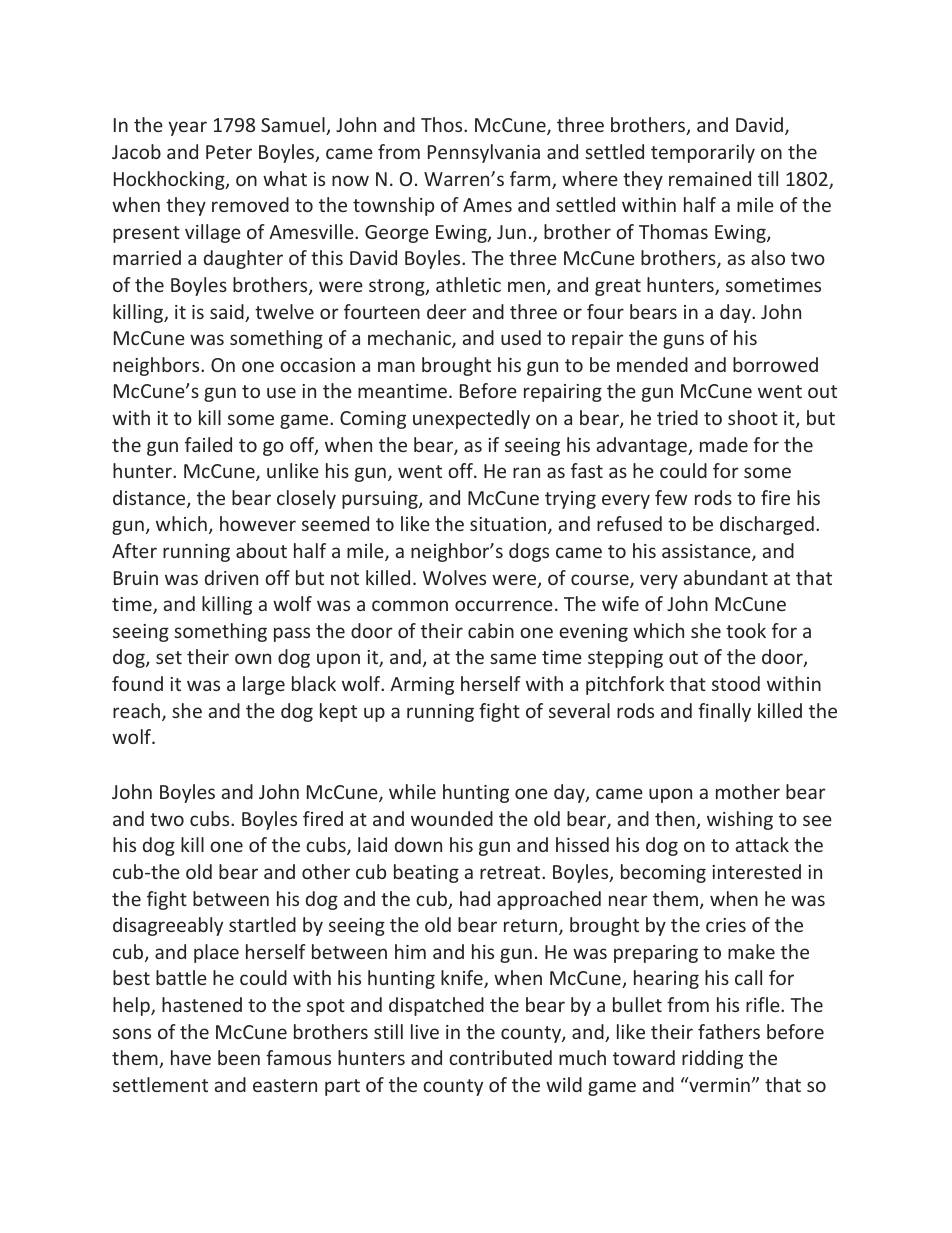  What do you see at coordinates (136, 710) in the image?
I see `reach` at bounding box center [136, 710].
